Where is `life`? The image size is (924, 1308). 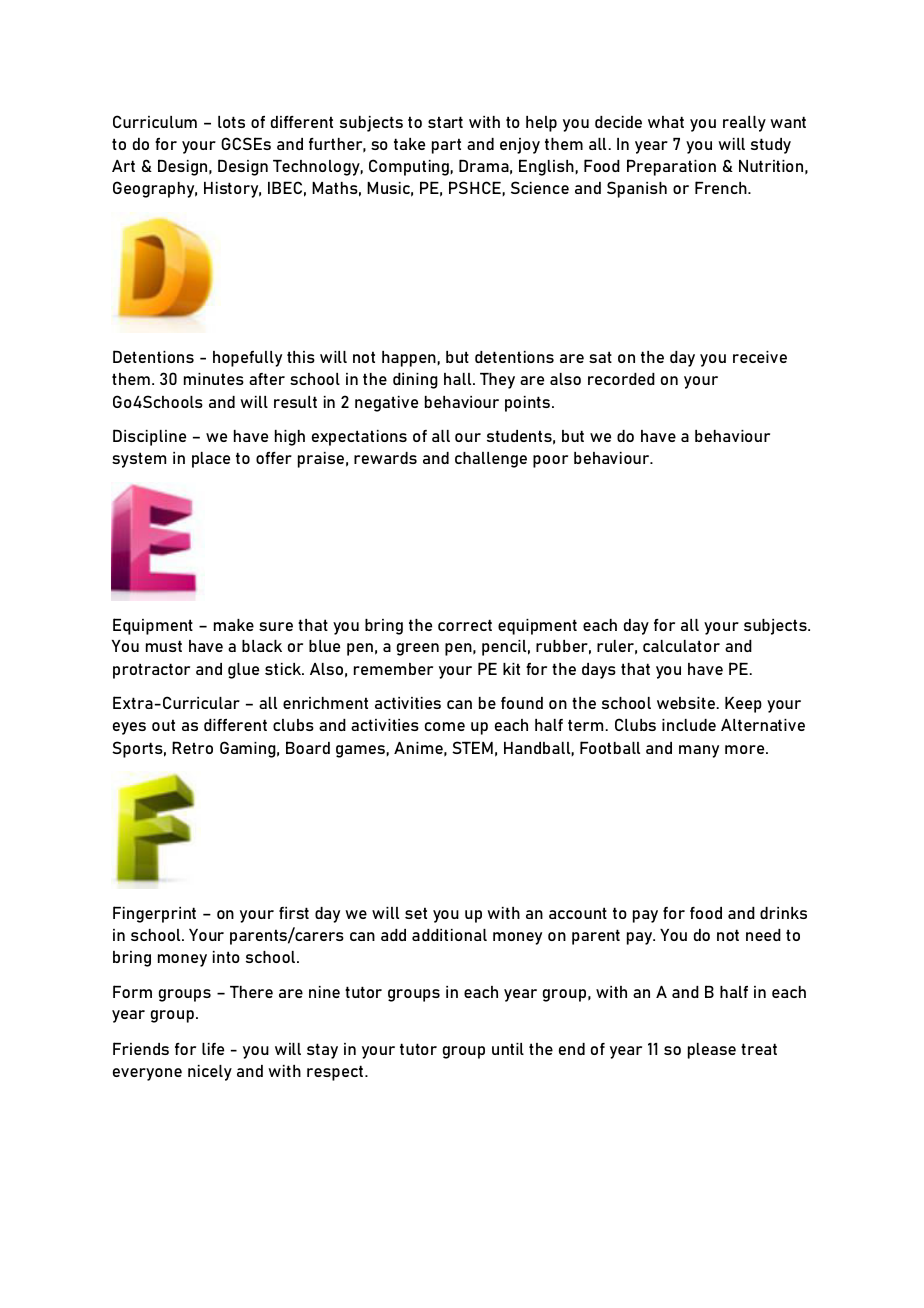
life is located at coordinates (213, 1049).
